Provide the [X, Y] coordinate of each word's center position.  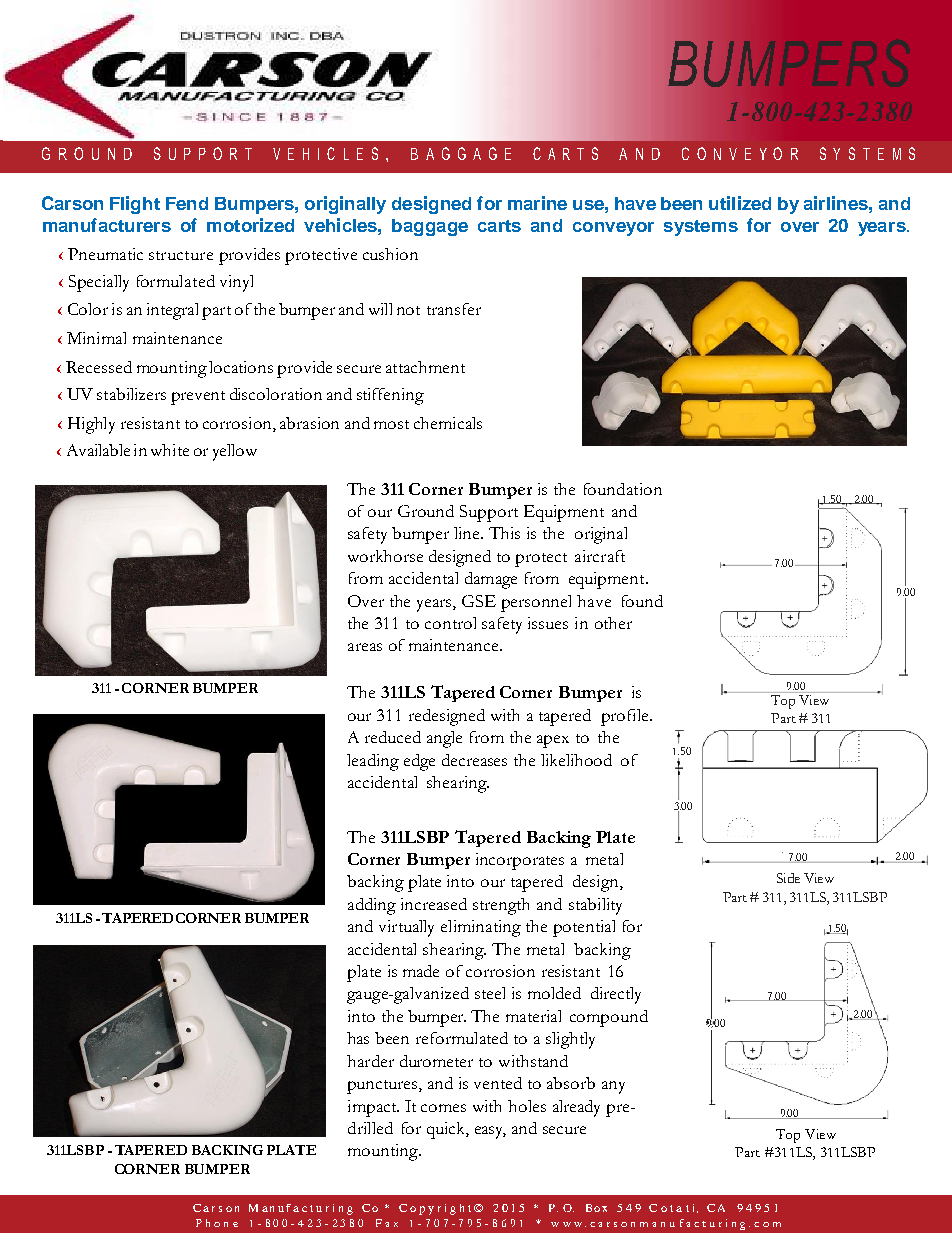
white [170, 450]
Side [788, 878]
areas [365, 647]
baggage [430, 227]
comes [443, 1108]
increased [434, 904]
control [450, 623]
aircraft [600, 556]
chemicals [448, 423]
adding [372, 906]
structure [181, 255]
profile [626, 717]
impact [373, 1108]
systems [701, 228]
